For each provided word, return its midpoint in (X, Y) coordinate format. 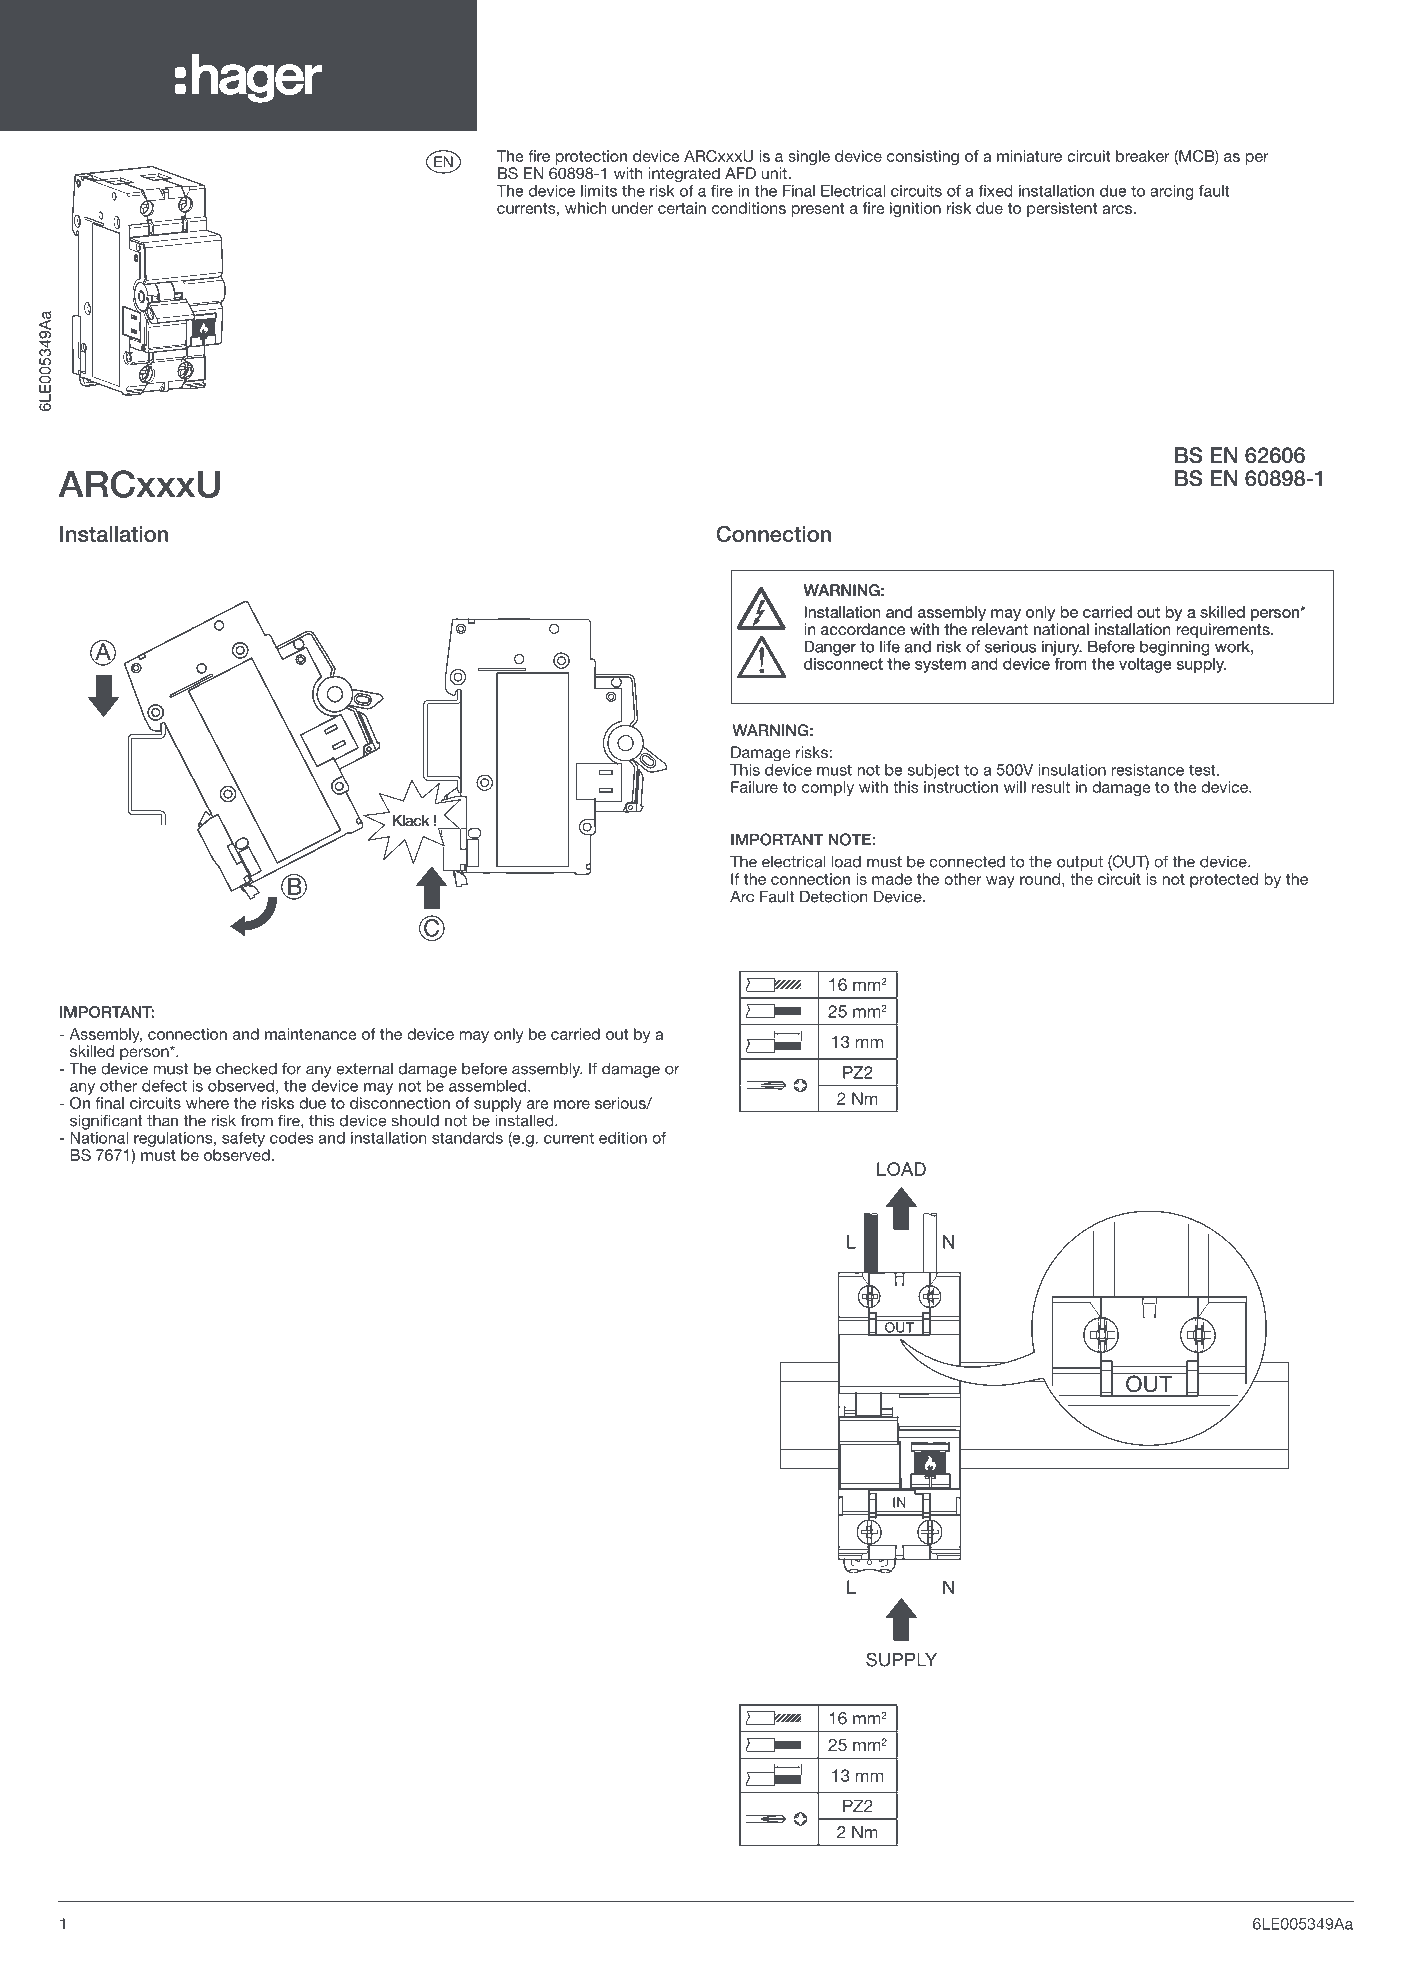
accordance (863, 629)
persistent (1062, 209)
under (632, 208)
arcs (1117, 209)
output (1080, 863)
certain (682, 208)
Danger (830, 648)
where (207, 1103)
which (585, 208)
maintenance (311, 1034)
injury (1062, 648)
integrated (684, 175)
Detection (833, 896)
